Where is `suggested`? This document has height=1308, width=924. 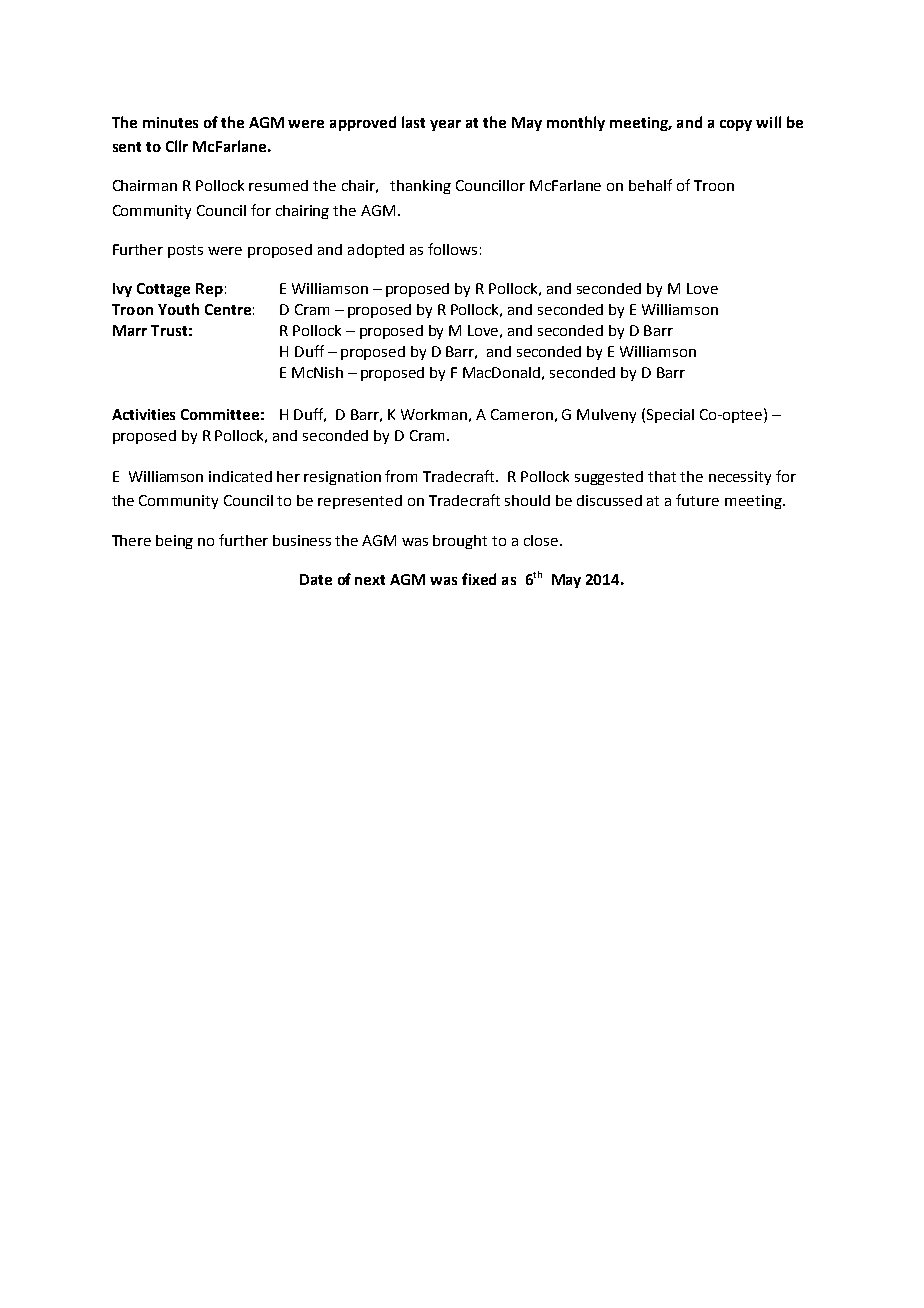
suggested is located at coordinates (609, 478).
